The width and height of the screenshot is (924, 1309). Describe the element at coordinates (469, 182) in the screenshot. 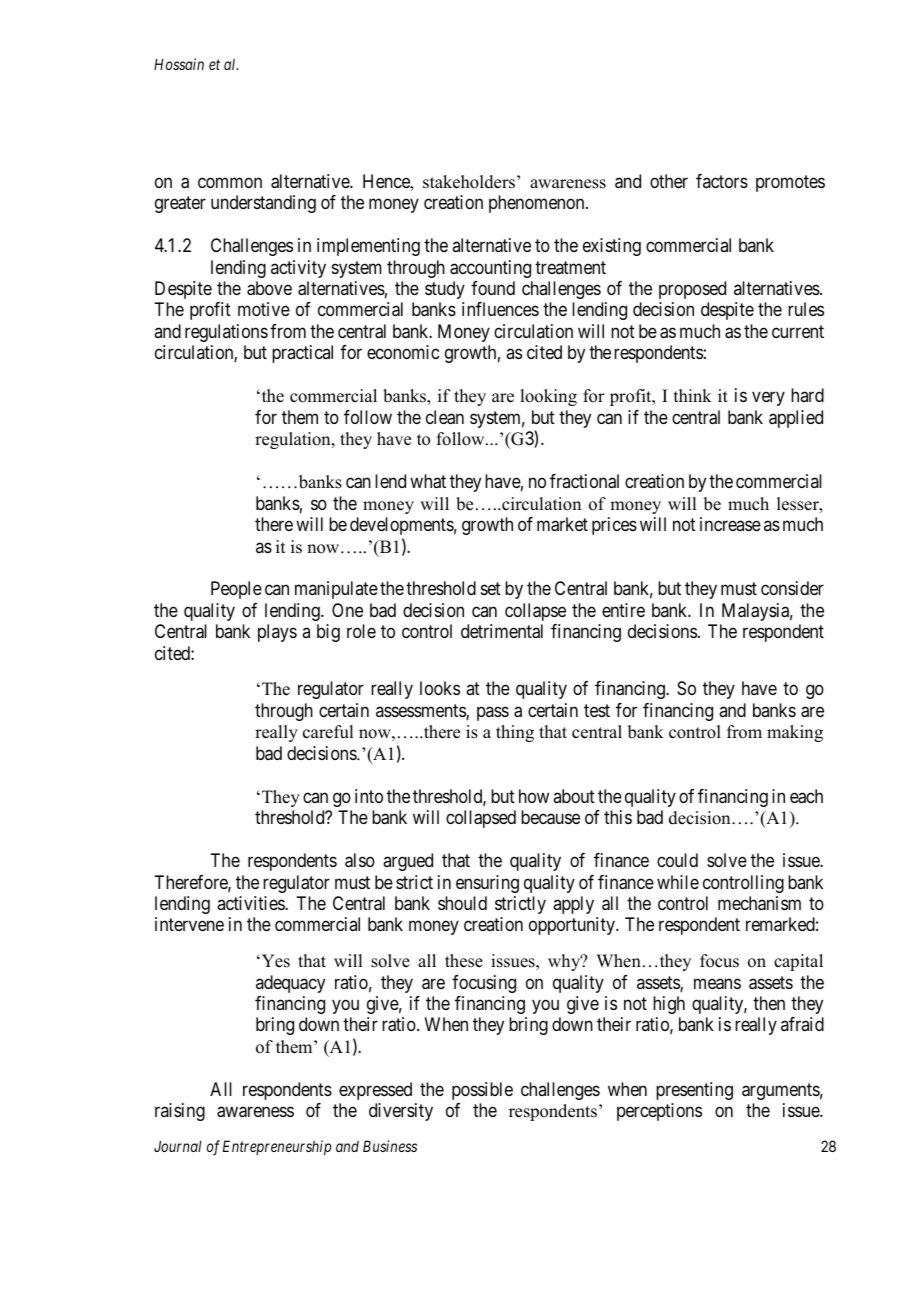

I see `stakeholders` at that location.
